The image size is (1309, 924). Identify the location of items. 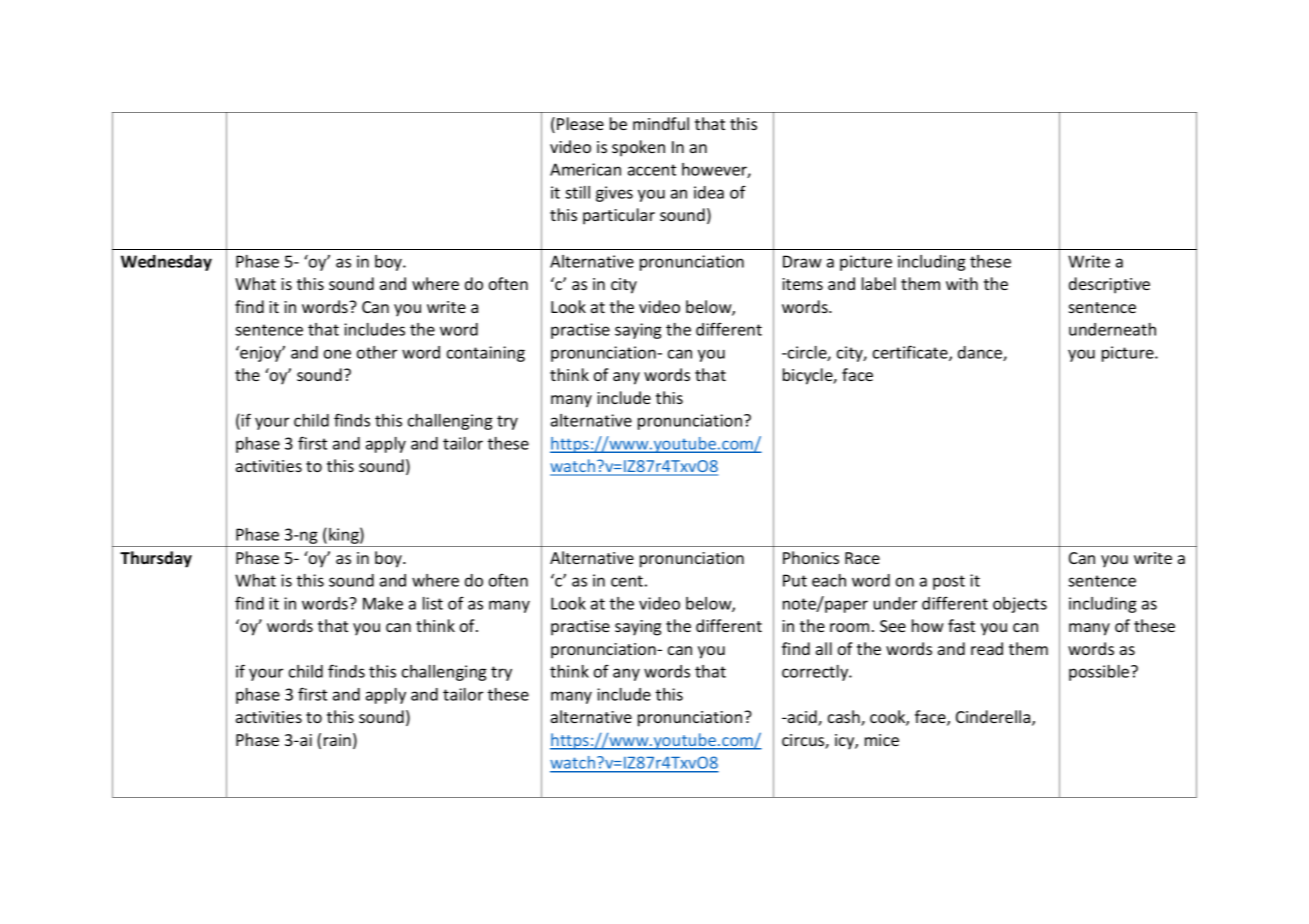
(802, 284).
